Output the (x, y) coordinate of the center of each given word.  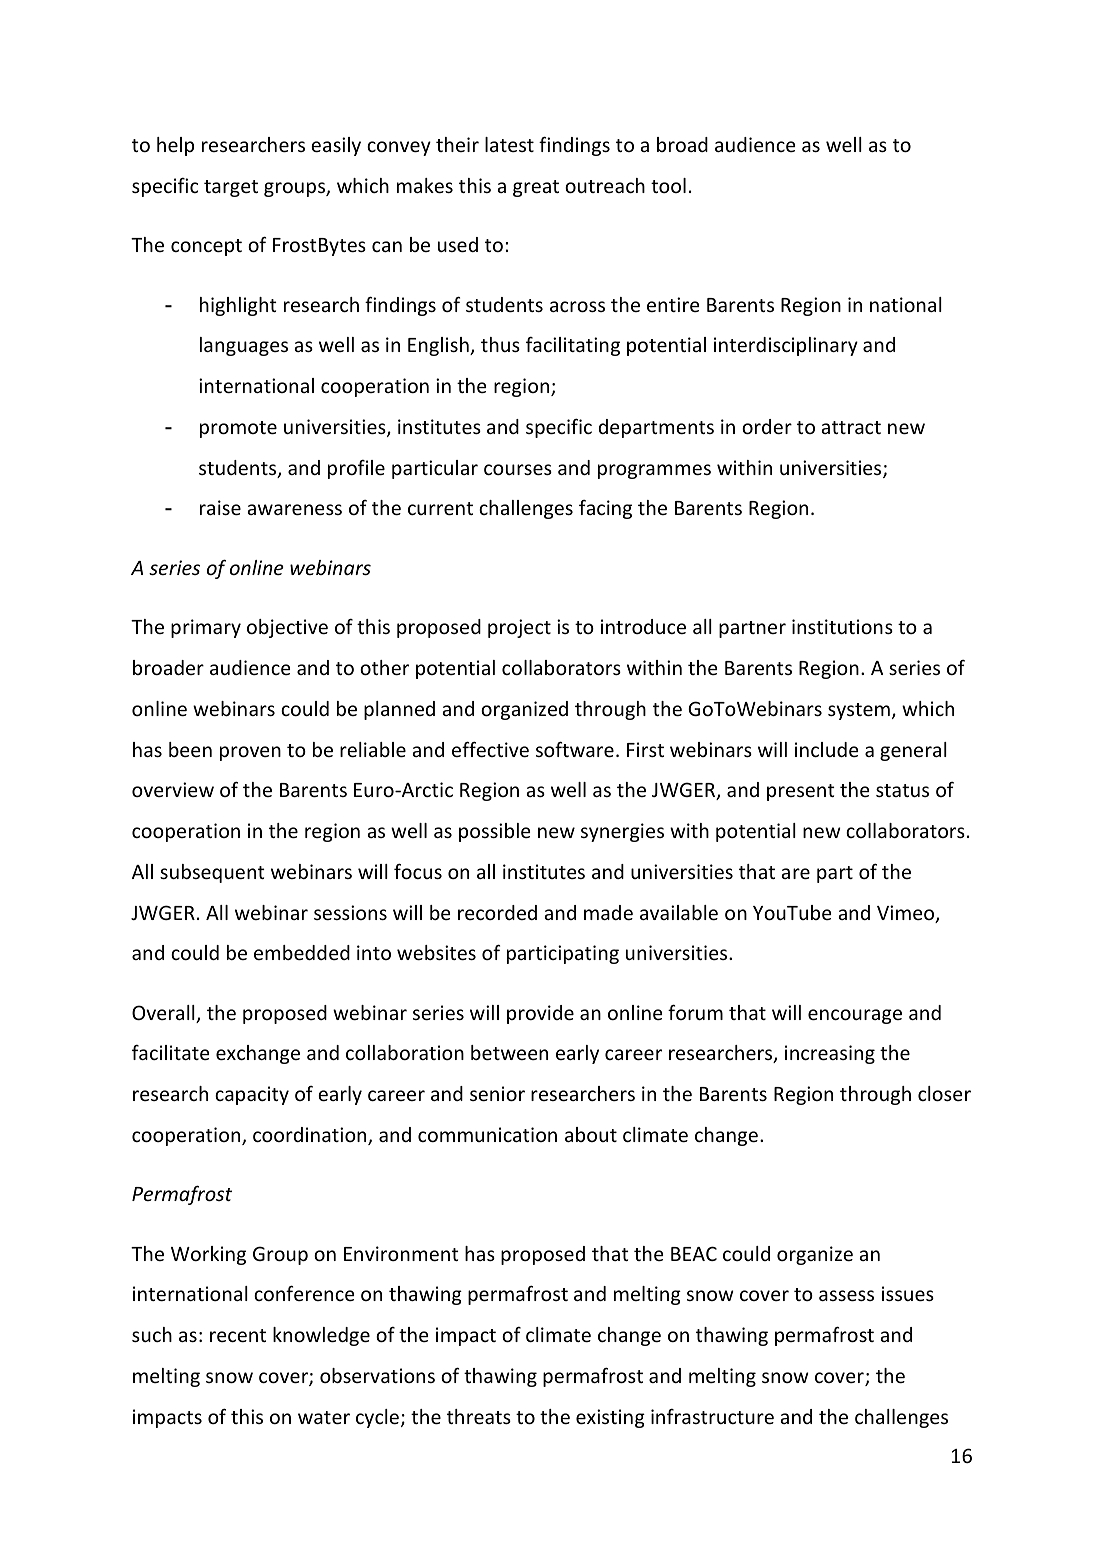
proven (250, 753)
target (231, 188)
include (826, 749)
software (575, 749)
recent (238, 1335)
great (536, 188)
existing (610, 1418)
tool (668, 185)
